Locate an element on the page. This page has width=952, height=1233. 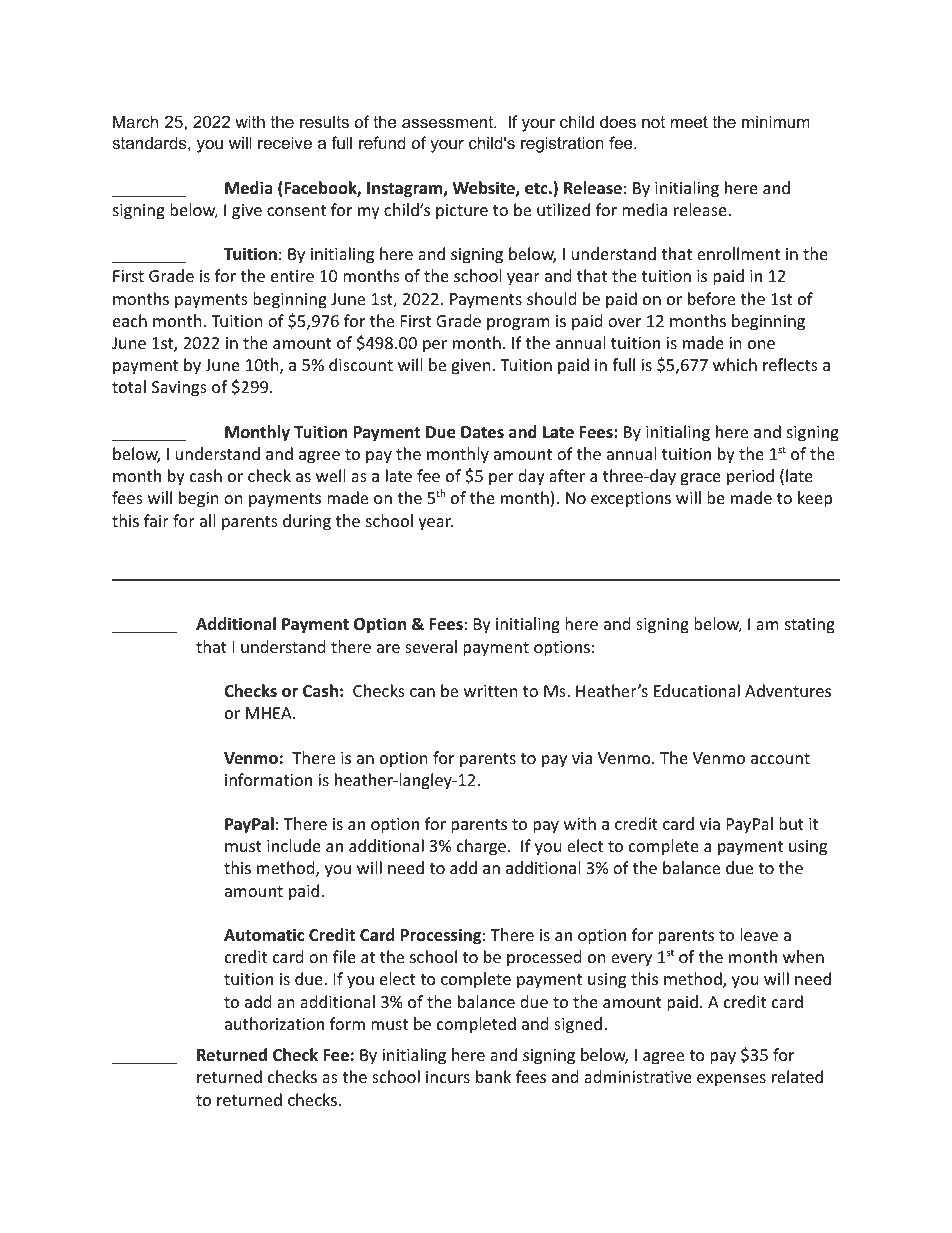
bank is located at coordinates (493, 1076).
